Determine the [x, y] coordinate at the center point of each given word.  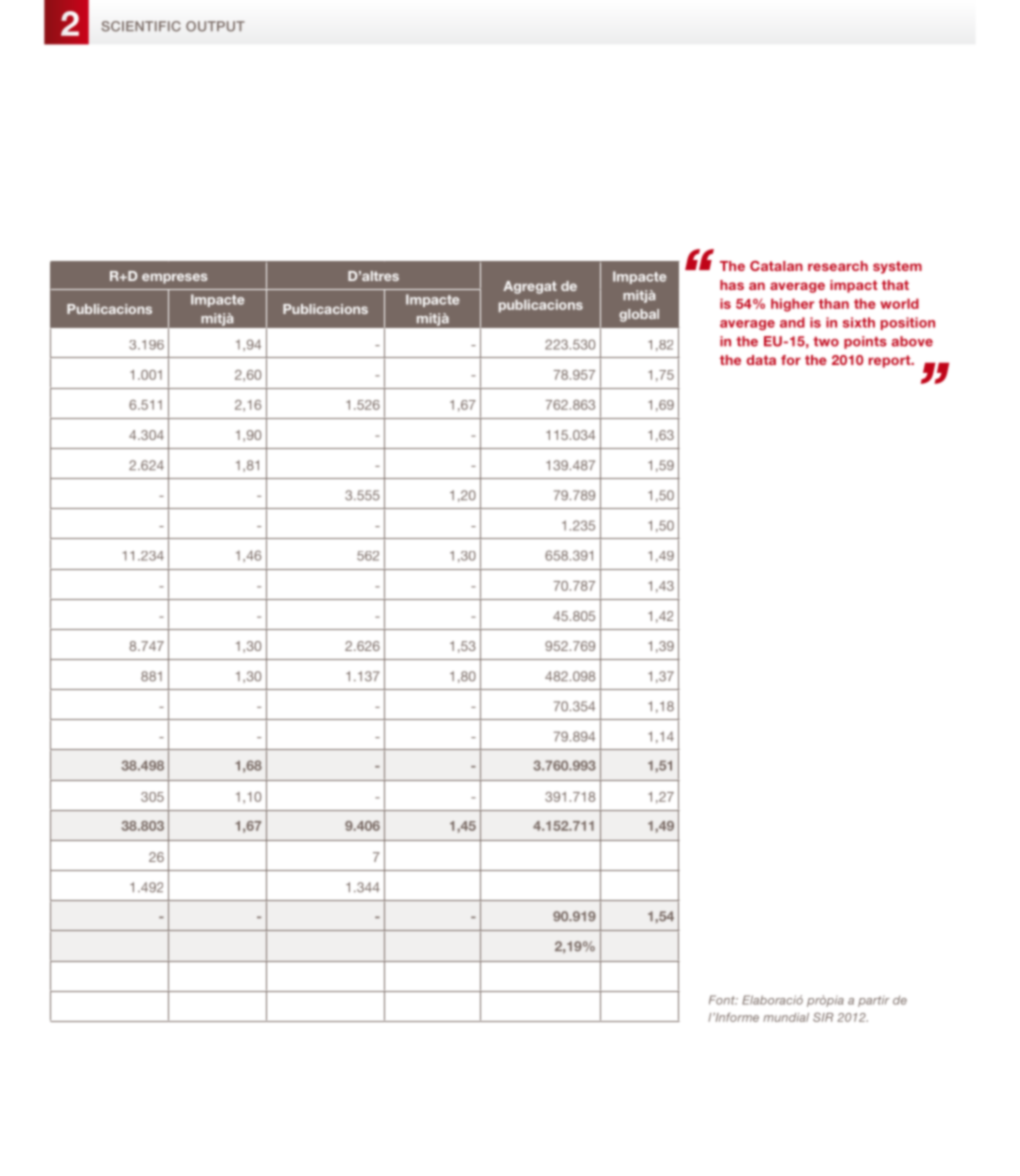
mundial [786, 1017]
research [838, 266]
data [761, 360]
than [834, 303]
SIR [823, 1017]
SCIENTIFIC [141, 26]
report [891, 361]
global [639, 315]
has [732, 285]
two [826, 342]
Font [723, 1000]
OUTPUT [215, 26]
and [792, 322]
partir [874, 1001]
